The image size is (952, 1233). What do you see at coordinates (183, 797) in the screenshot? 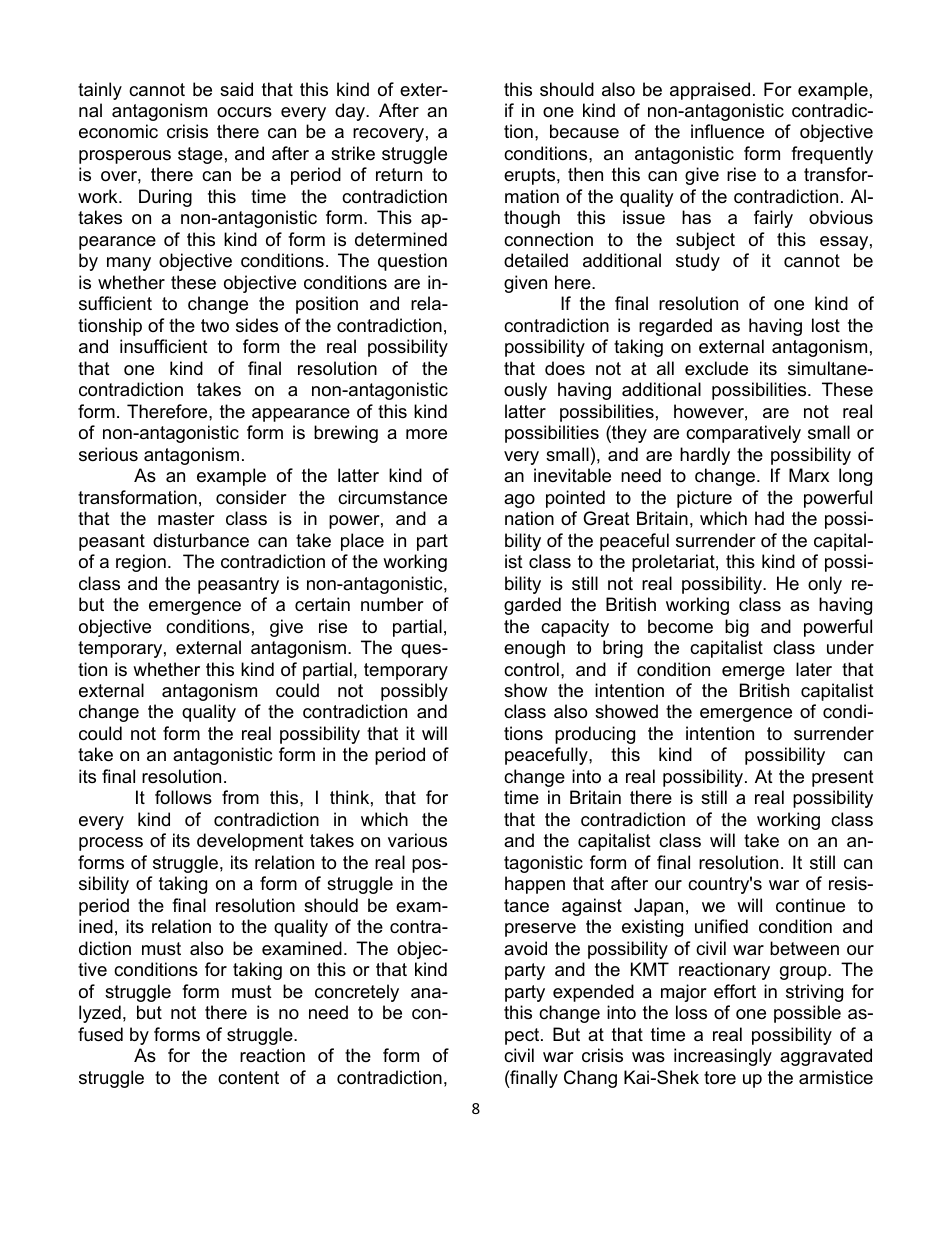
I see `follows` at bounding box center [183, 797].
